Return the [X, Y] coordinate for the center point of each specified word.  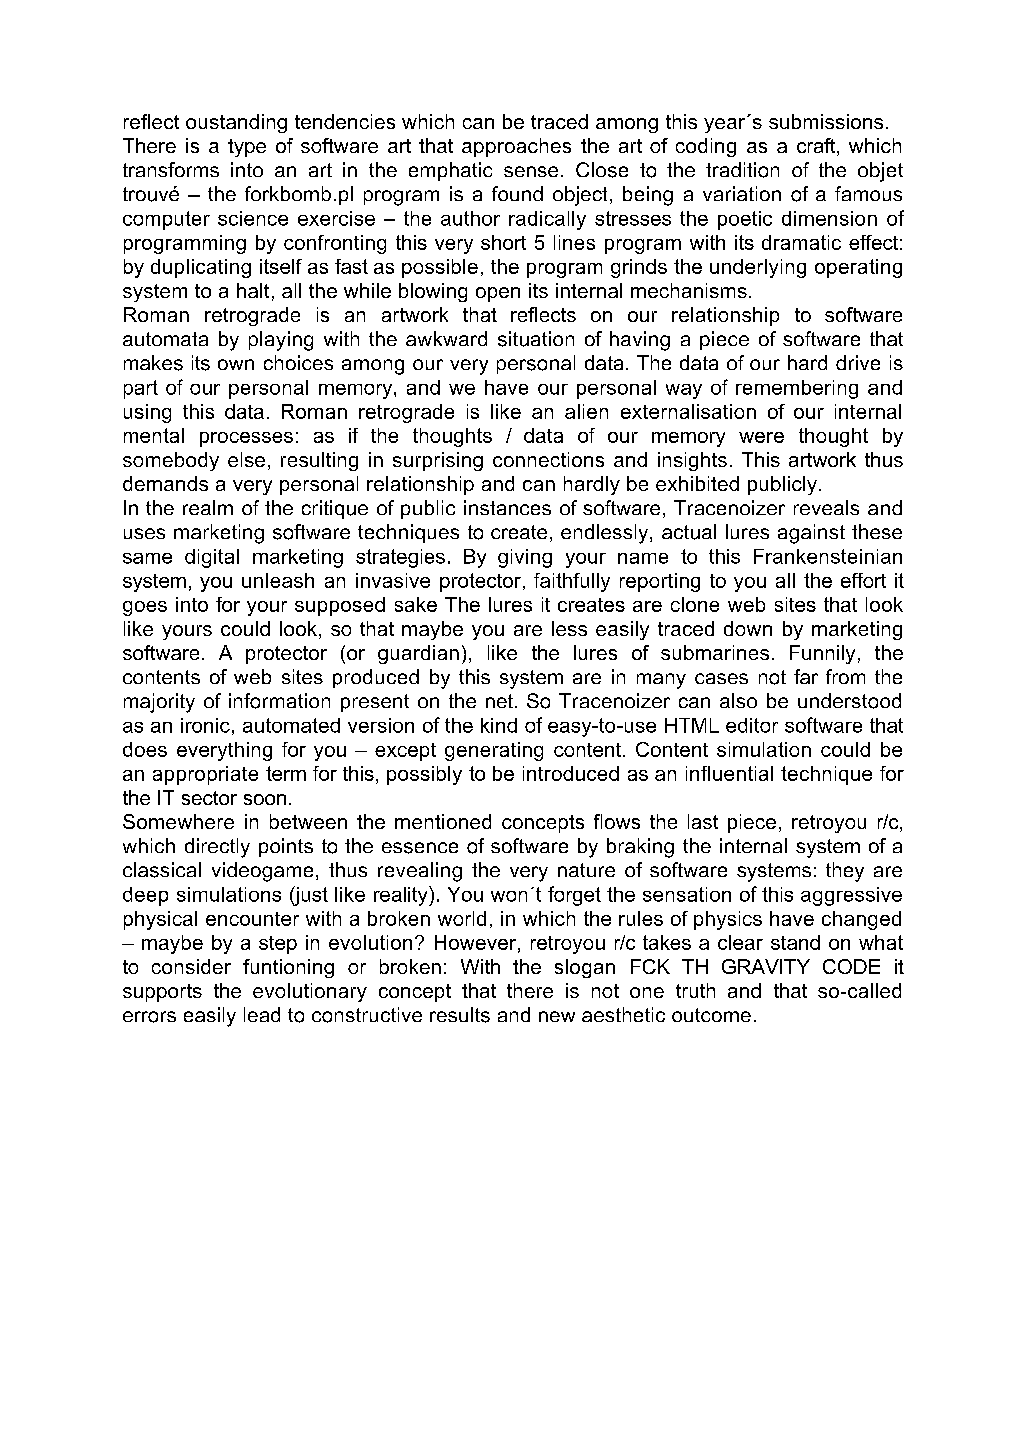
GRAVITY [766, 966]
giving [525, 558]
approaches [516, 147]
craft [817, 147]
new [557, 1016]
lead [262, 1014]
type [247, 148]
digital [212, 558]
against [811, 534]
